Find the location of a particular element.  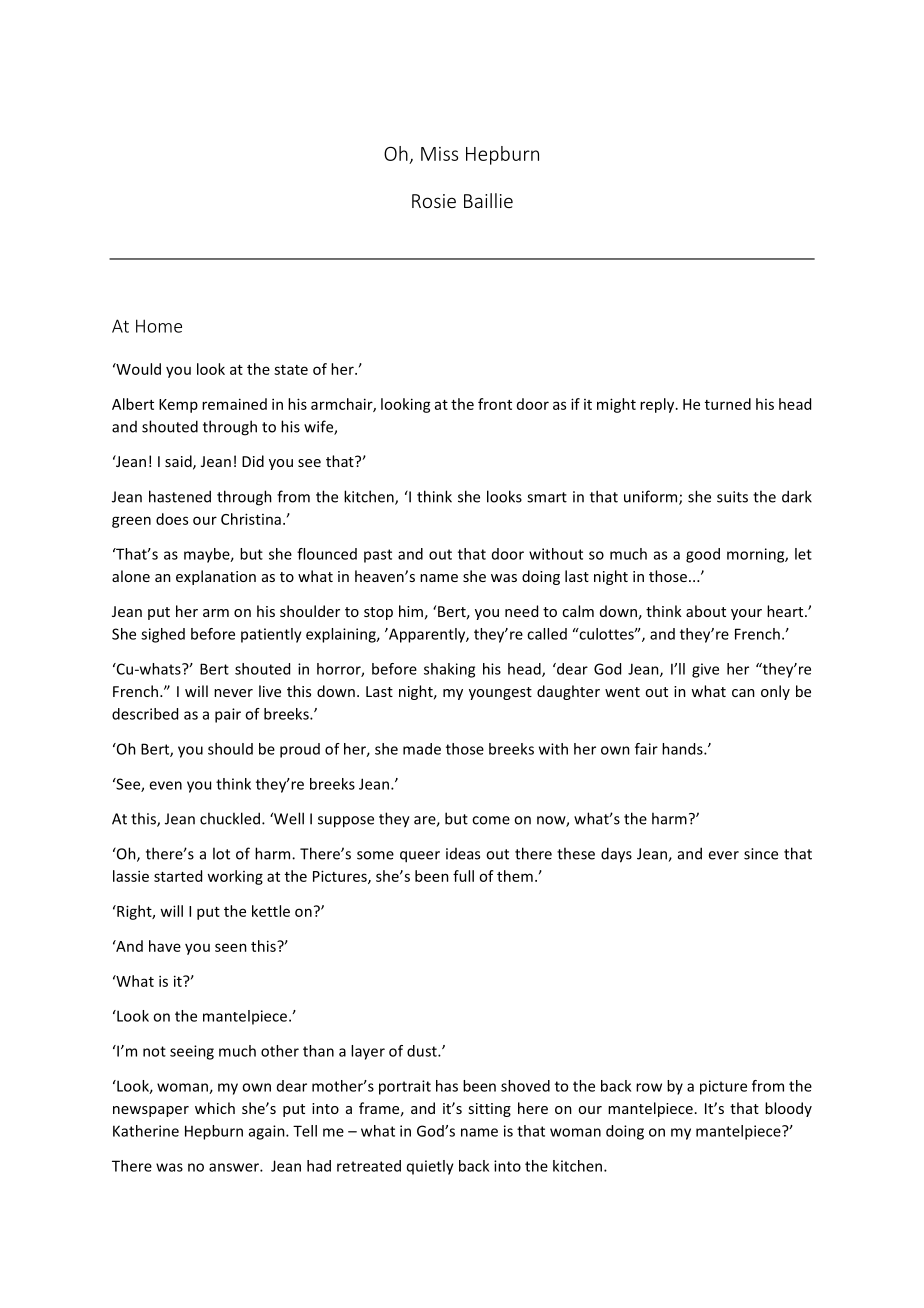

Home is located at coordinates (159, 326).
